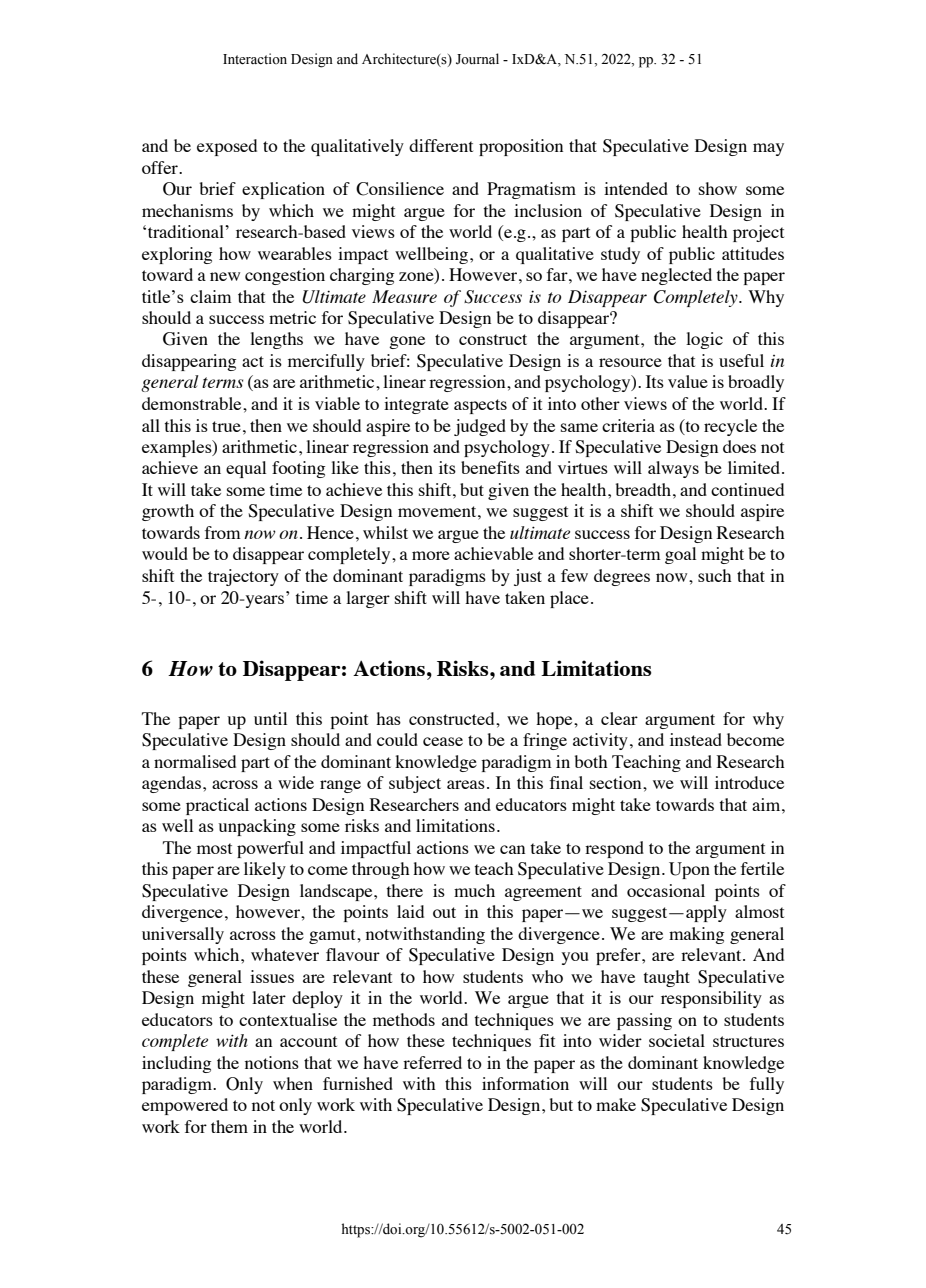 The width and height of the screenshot is (926, 1288). What do you see at coordinates (677, 1040) in the screenshot?
I see `societal` at bounding box center [677, 1040].
